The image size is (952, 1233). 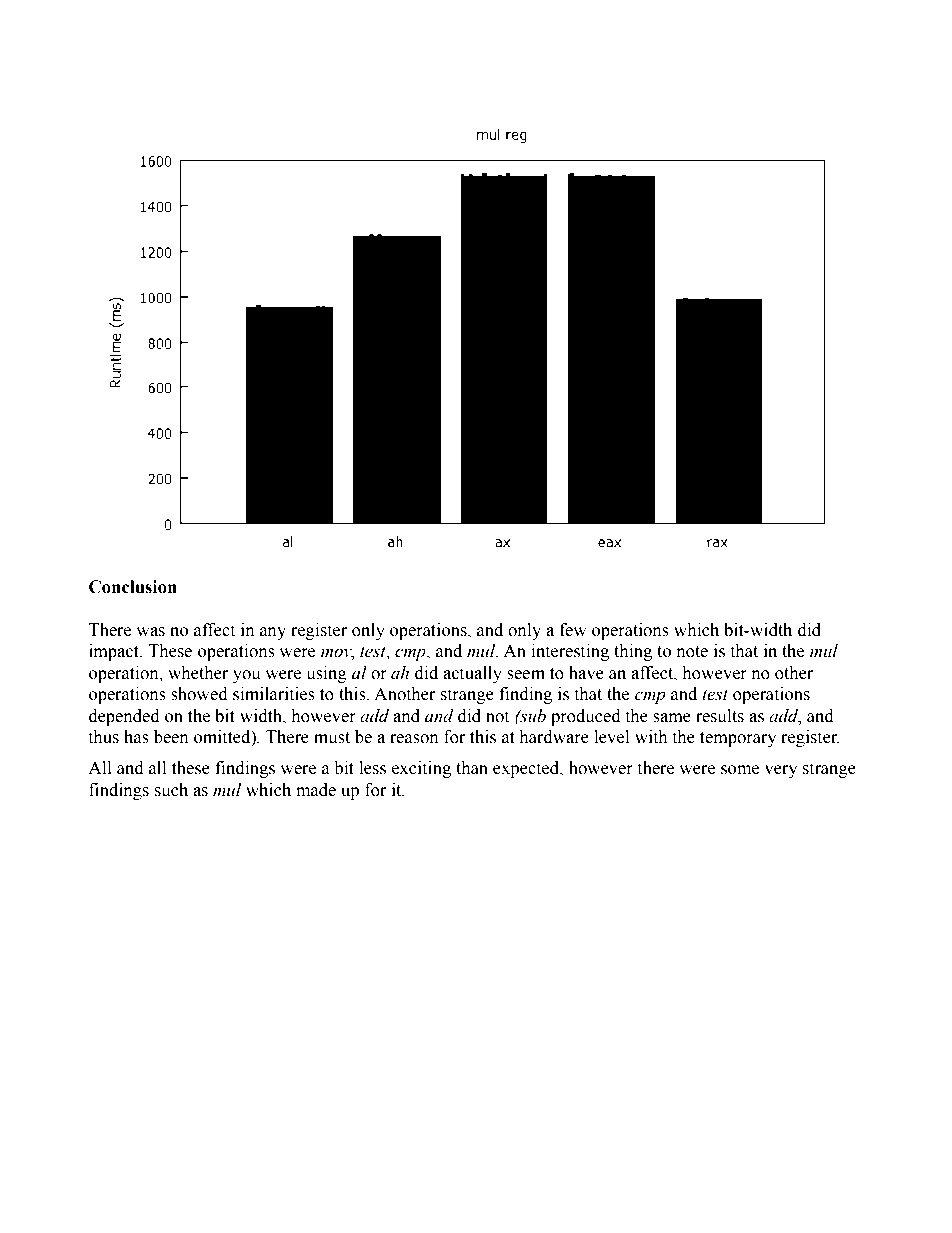 What do you see at coordinates (414, 739) in the screenshot?
I see `reason` at bounding box center [414, 739].
